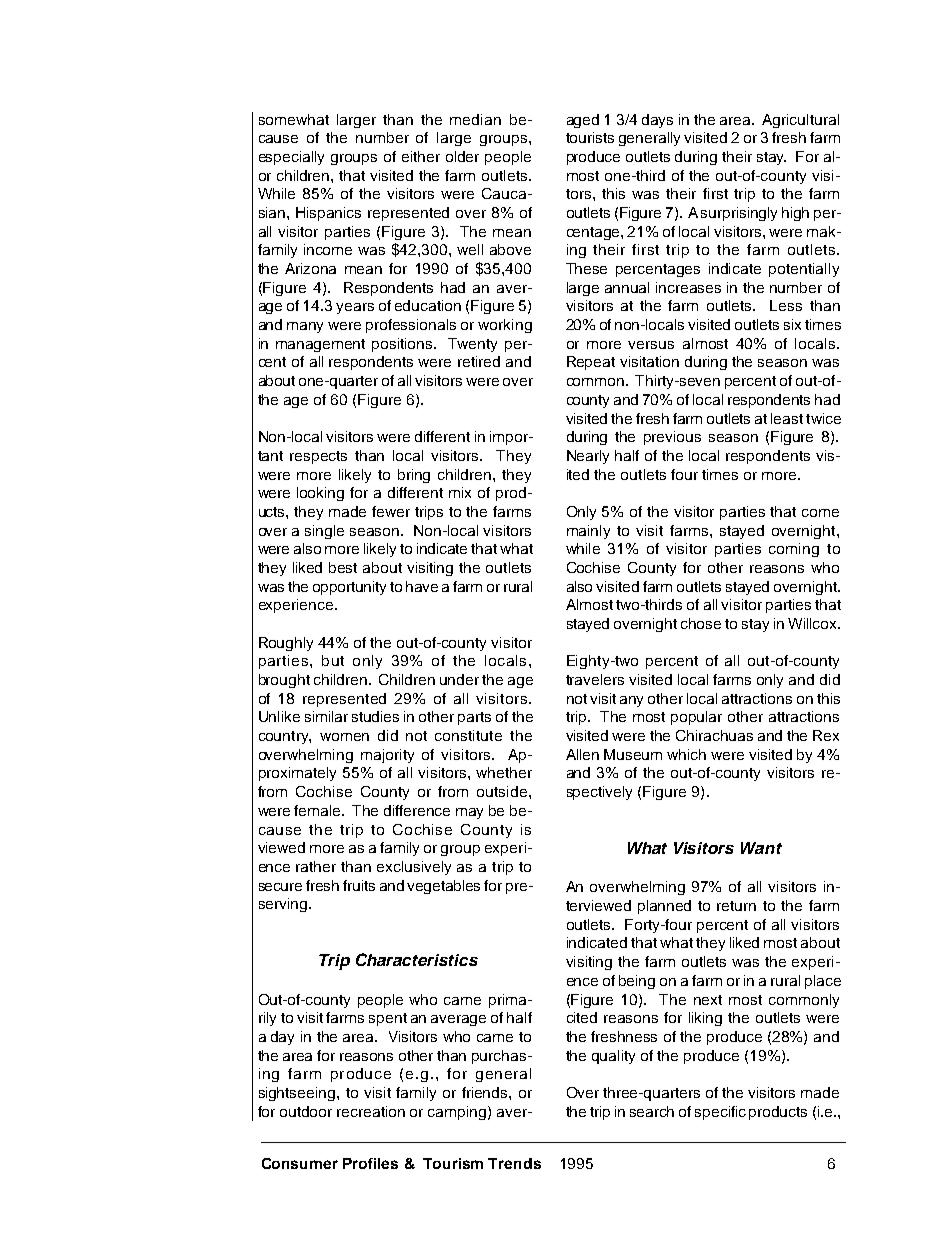 The width and height of the page is (952, 1233). What do you see at coordinates (333, 660) in the page?
I see `but` at bounding box center [333, 660].
